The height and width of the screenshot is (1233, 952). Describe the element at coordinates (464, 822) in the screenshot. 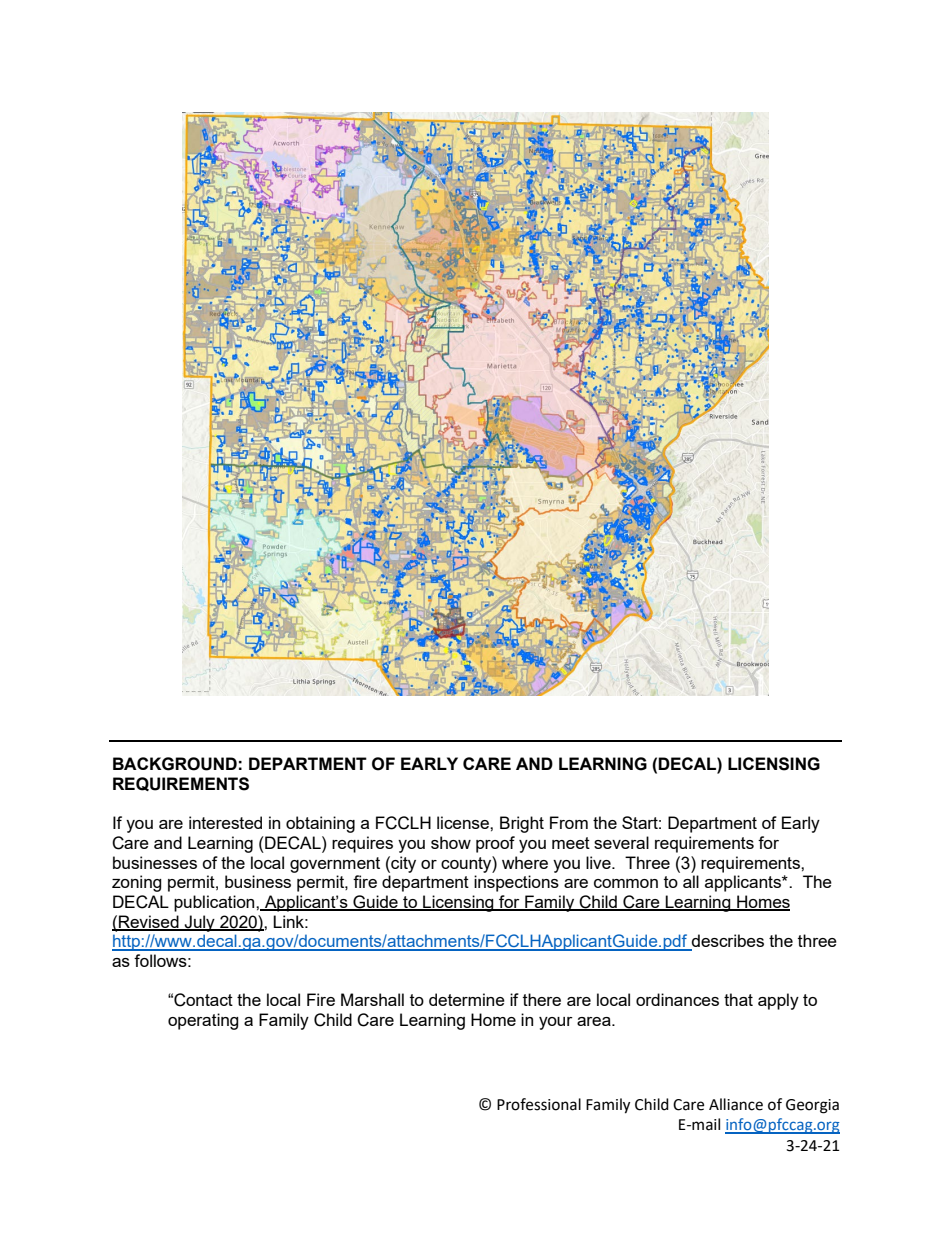

I see `license` at that location.
